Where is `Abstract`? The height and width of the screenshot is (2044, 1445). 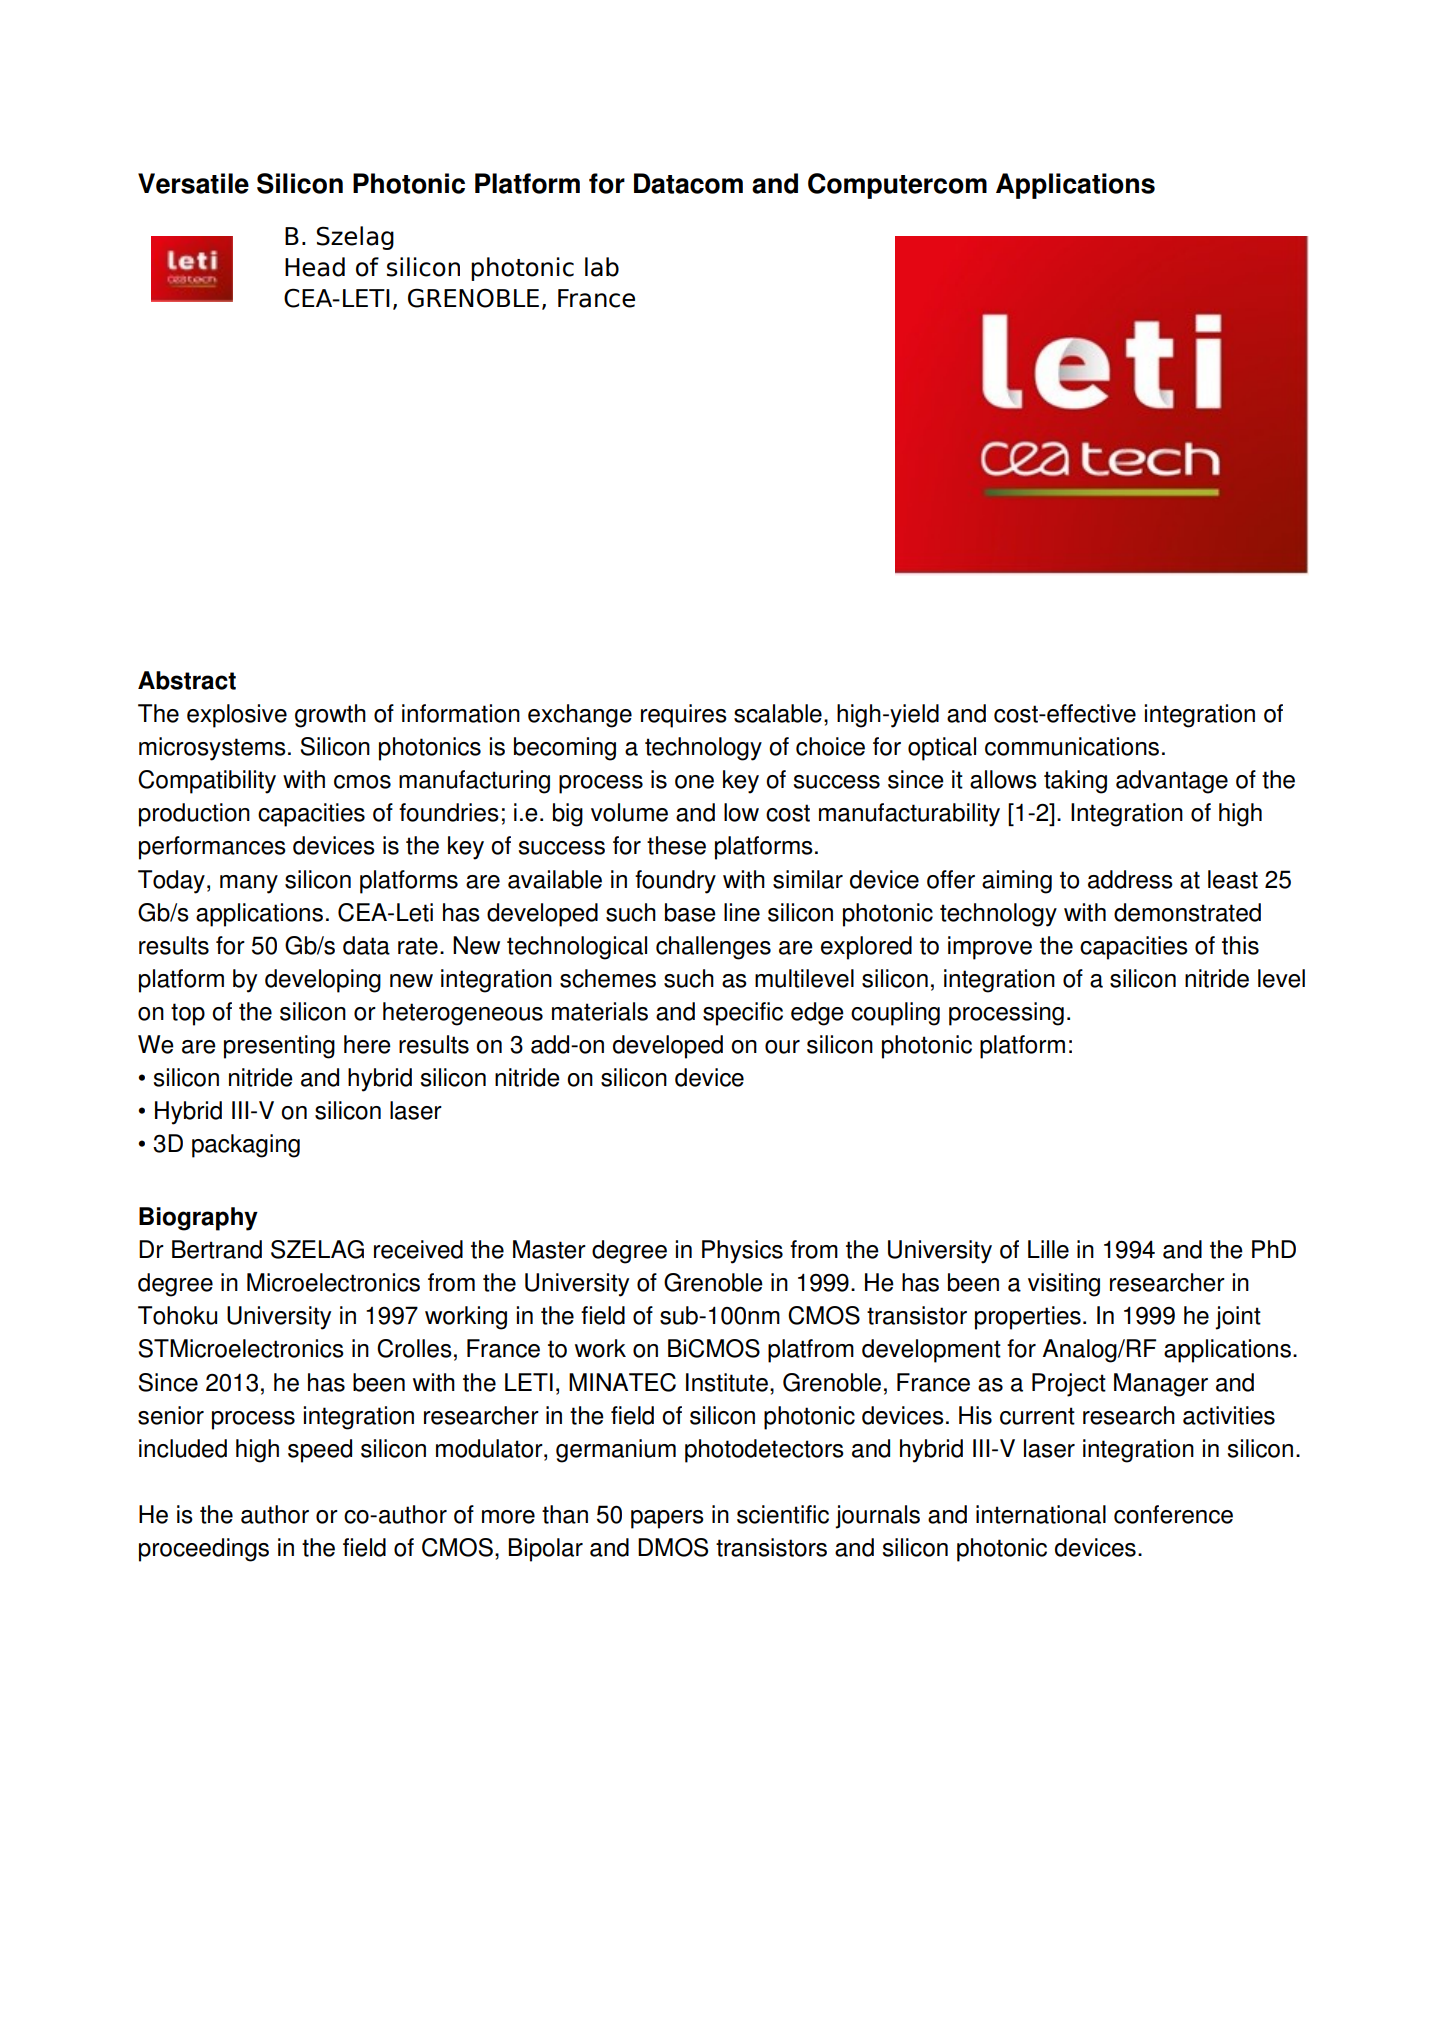
Abstract is located at coordinates (187, 680).
